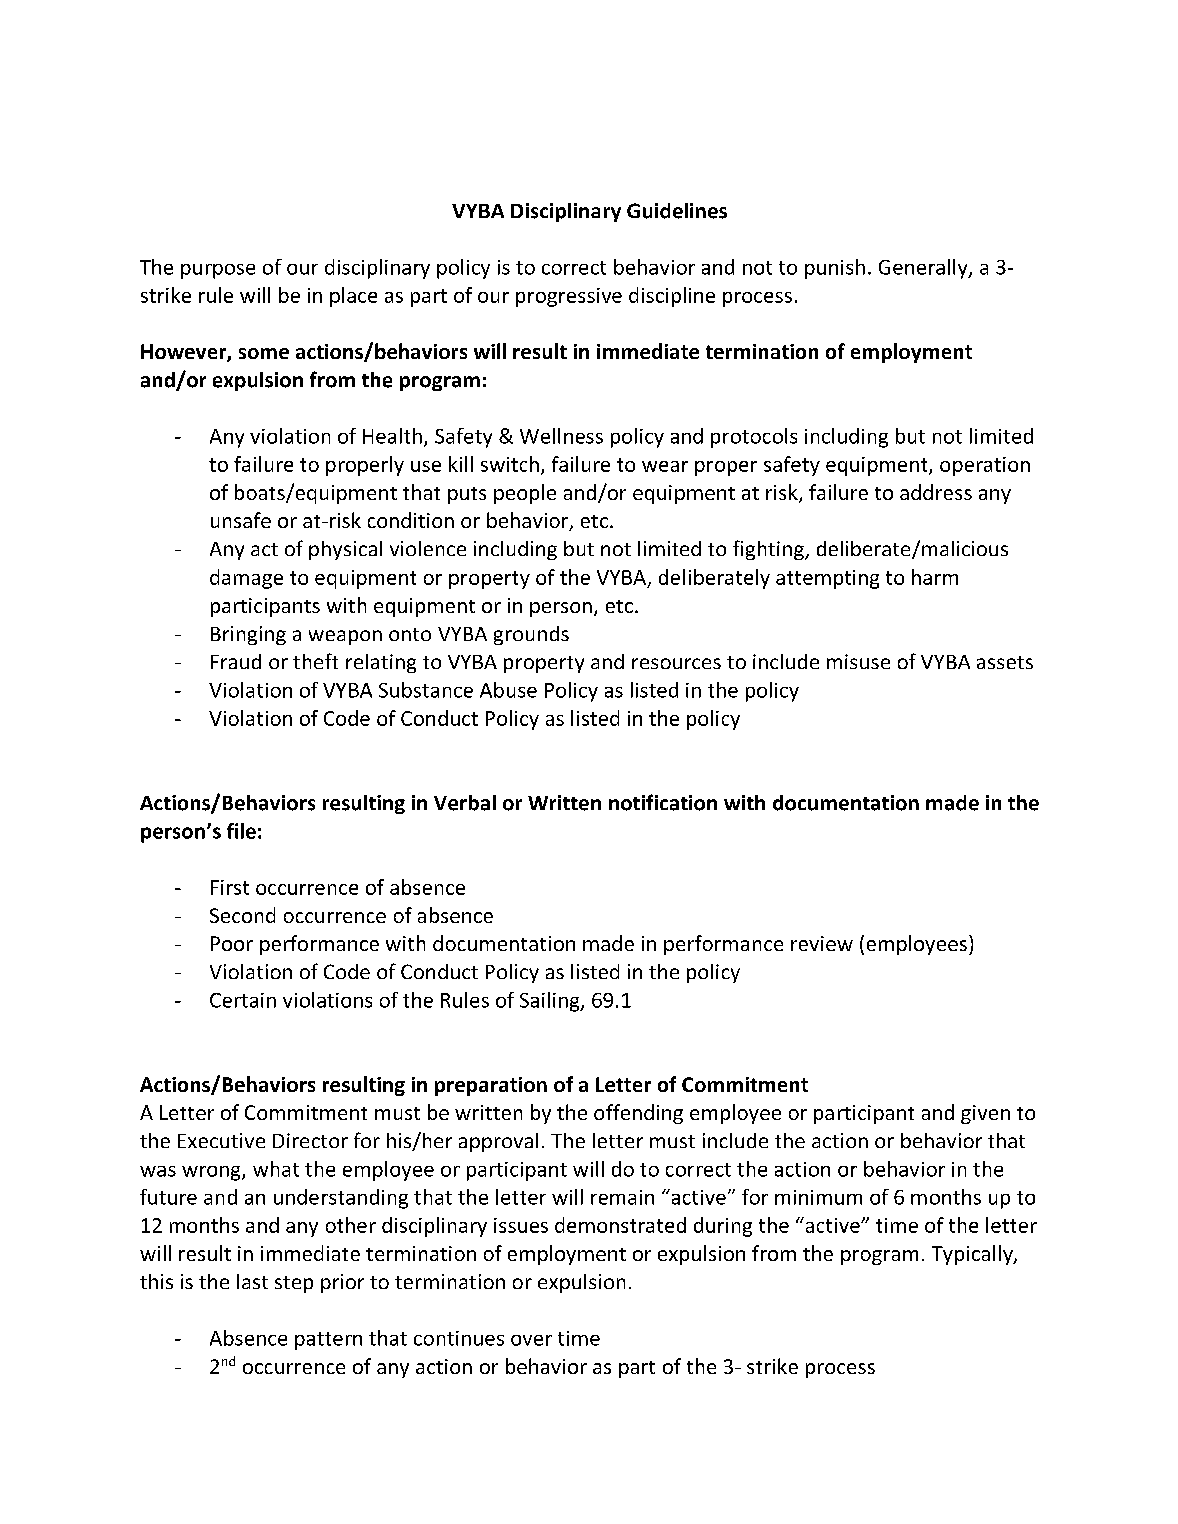  What do you see at coordinates (663, 802) in the page?
I see `notification` at bounding box center [663, 802].
